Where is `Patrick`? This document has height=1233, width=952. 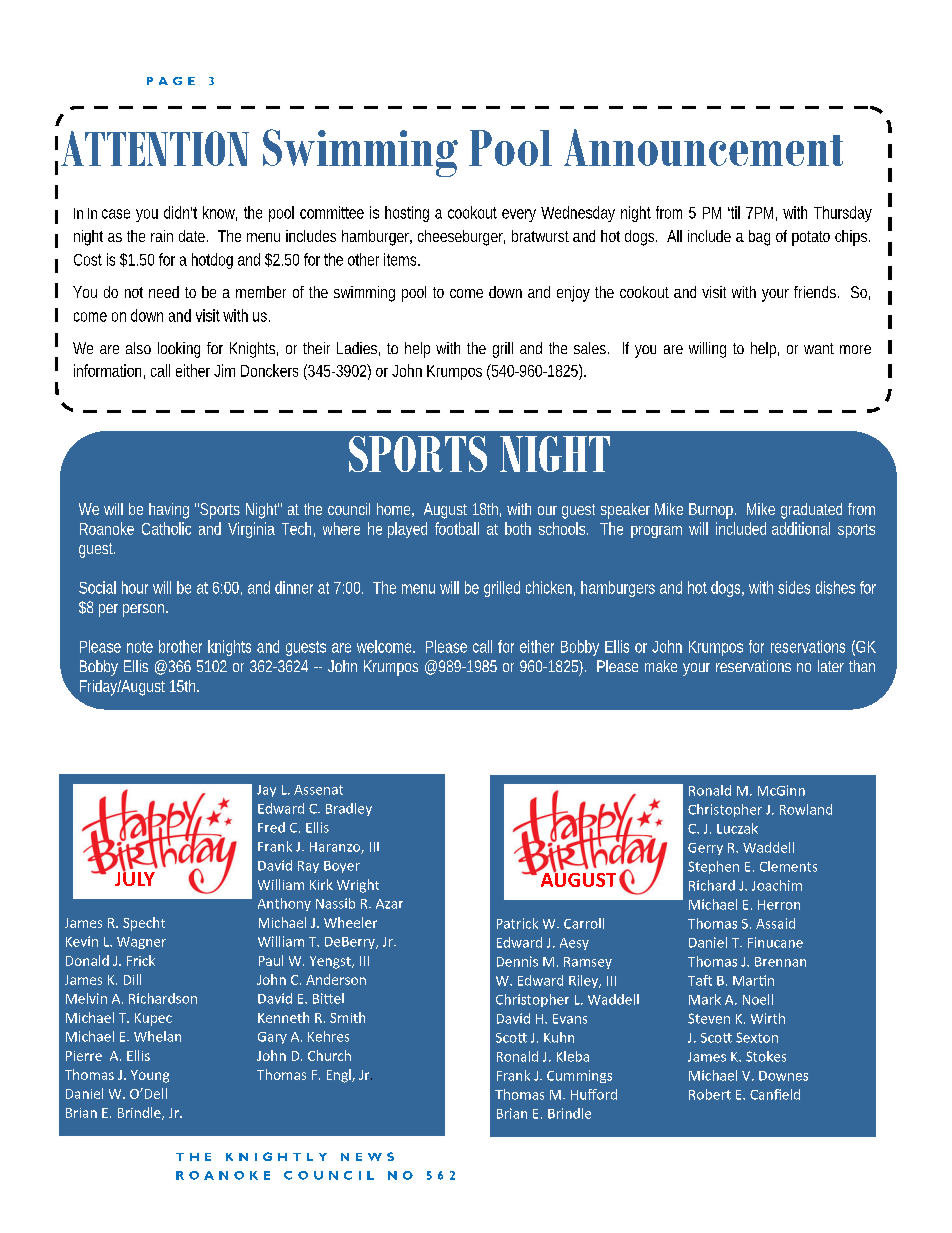
Patrick is located at coordinates (517, 923).
